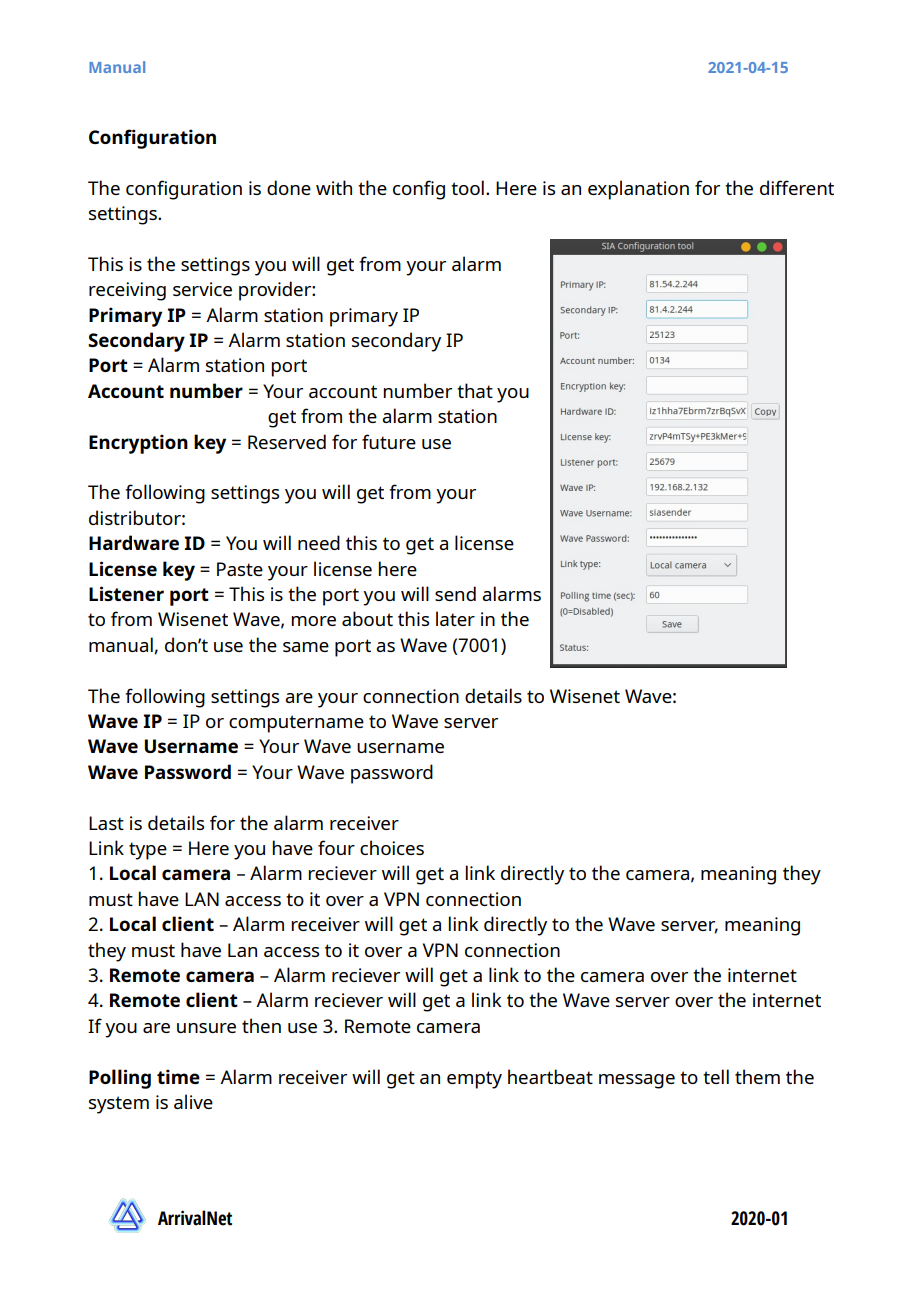 The height and width of the screenshot is (1308, 924). Describe the element at coordinates (455, 618) in the screenshot. I see `later` at that location.
